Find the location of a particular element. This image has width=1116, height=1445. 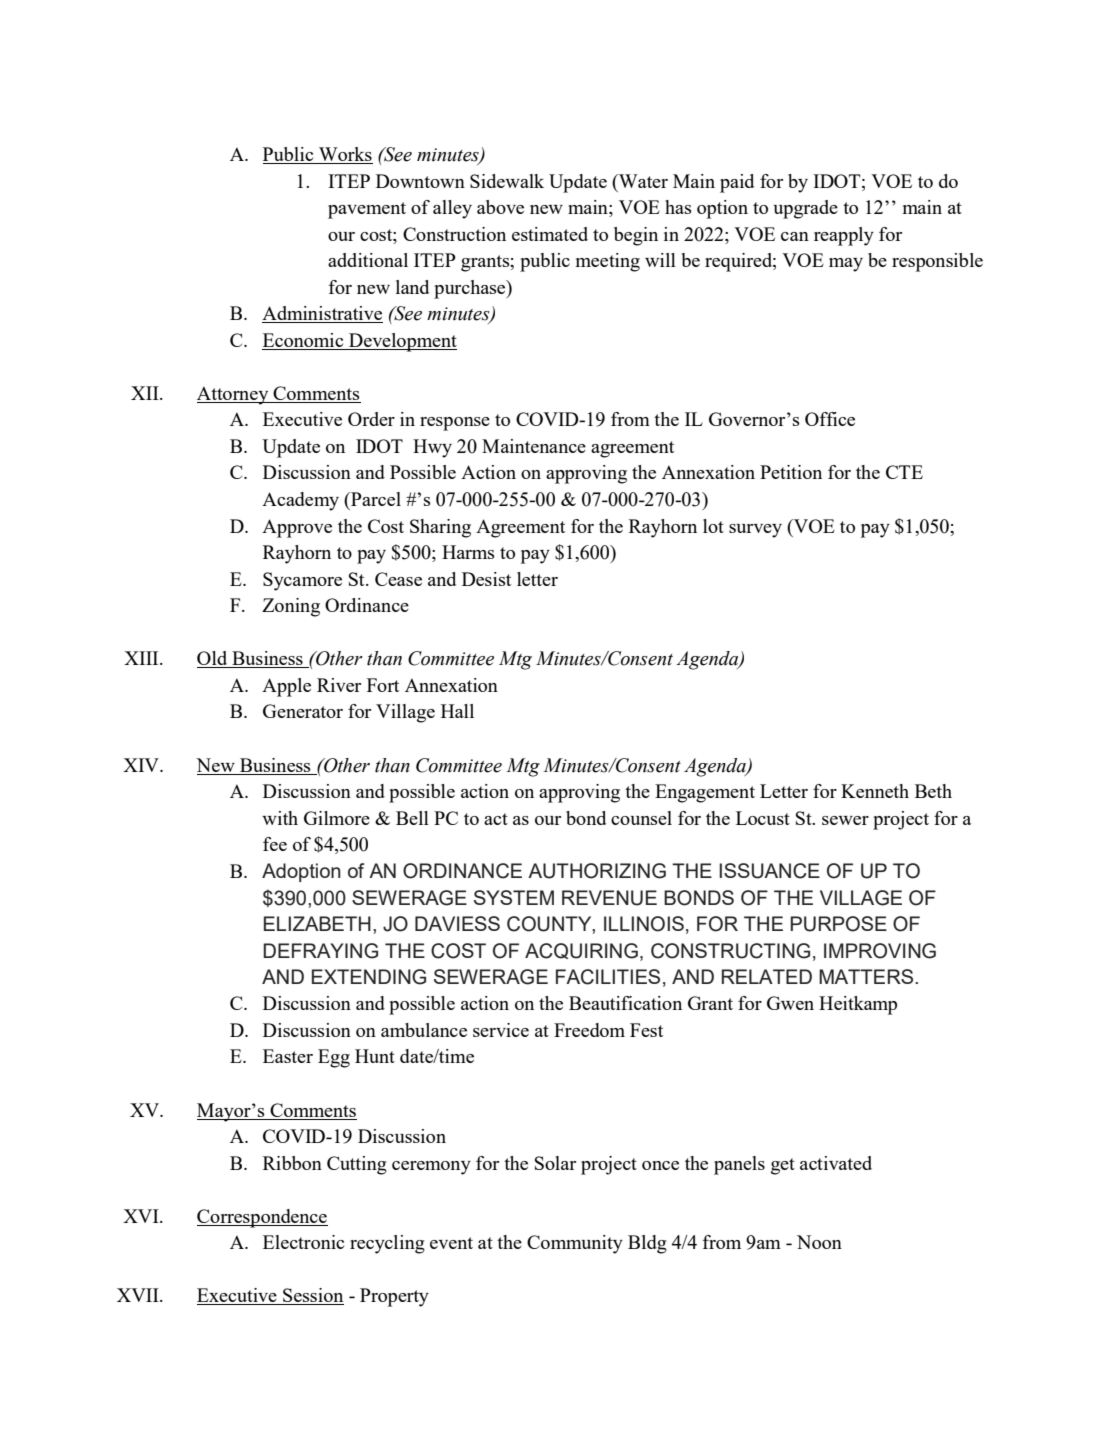

Noon is located at coordinates (819, 1242).
